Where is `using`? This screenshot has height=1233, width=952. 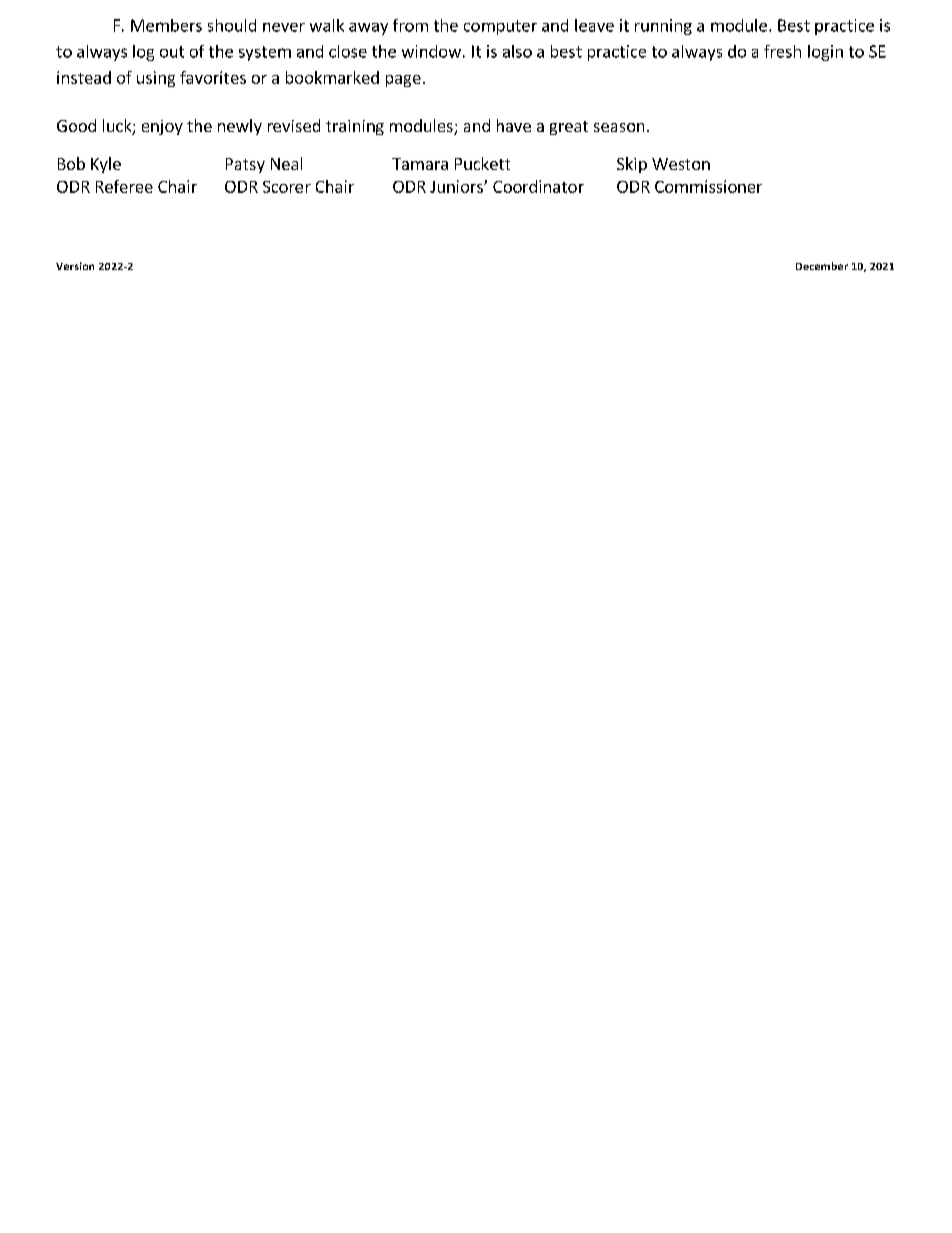
using is located at coordinates (156, 79).
